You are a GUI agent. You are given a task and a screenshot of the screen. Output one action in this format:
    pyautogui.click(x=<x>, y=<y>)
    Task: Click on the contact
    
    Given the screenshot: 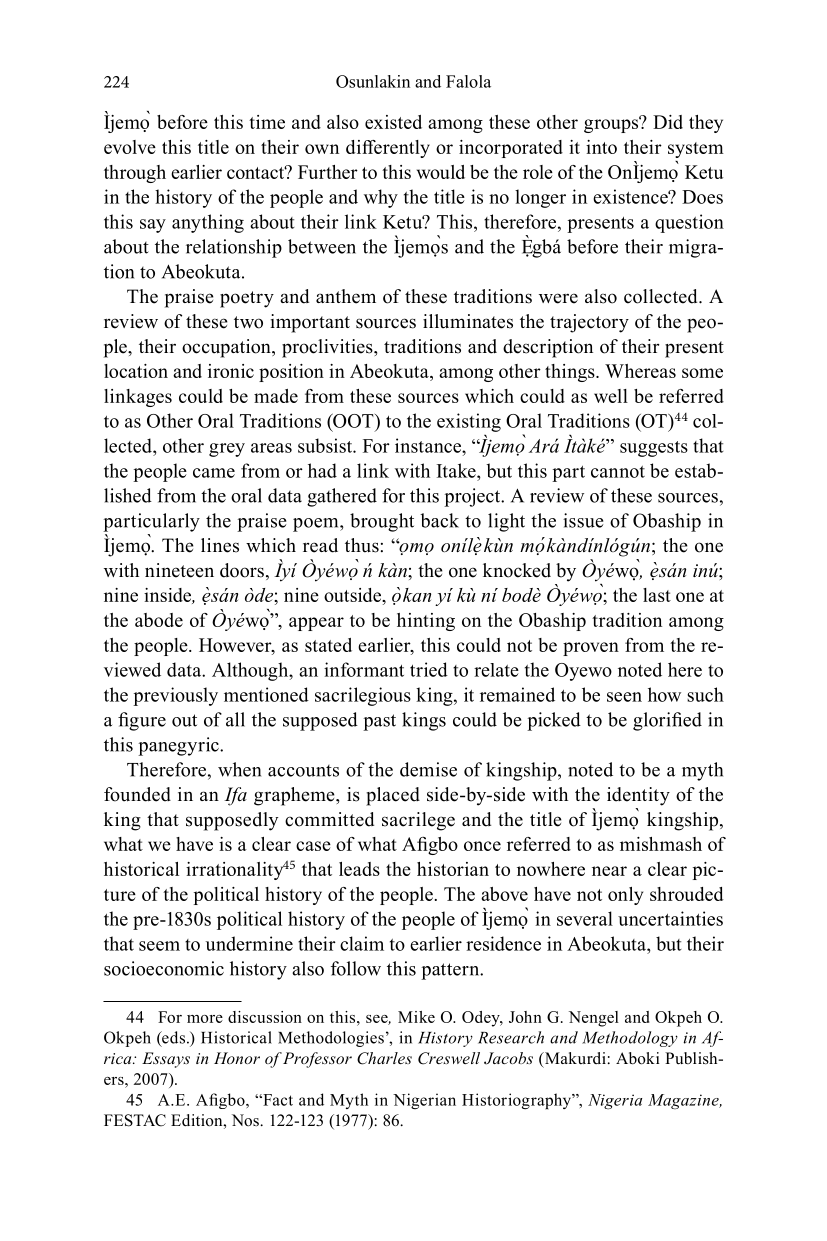 What is the action you would take?
    pyautogui.click(x=257, y=172)
